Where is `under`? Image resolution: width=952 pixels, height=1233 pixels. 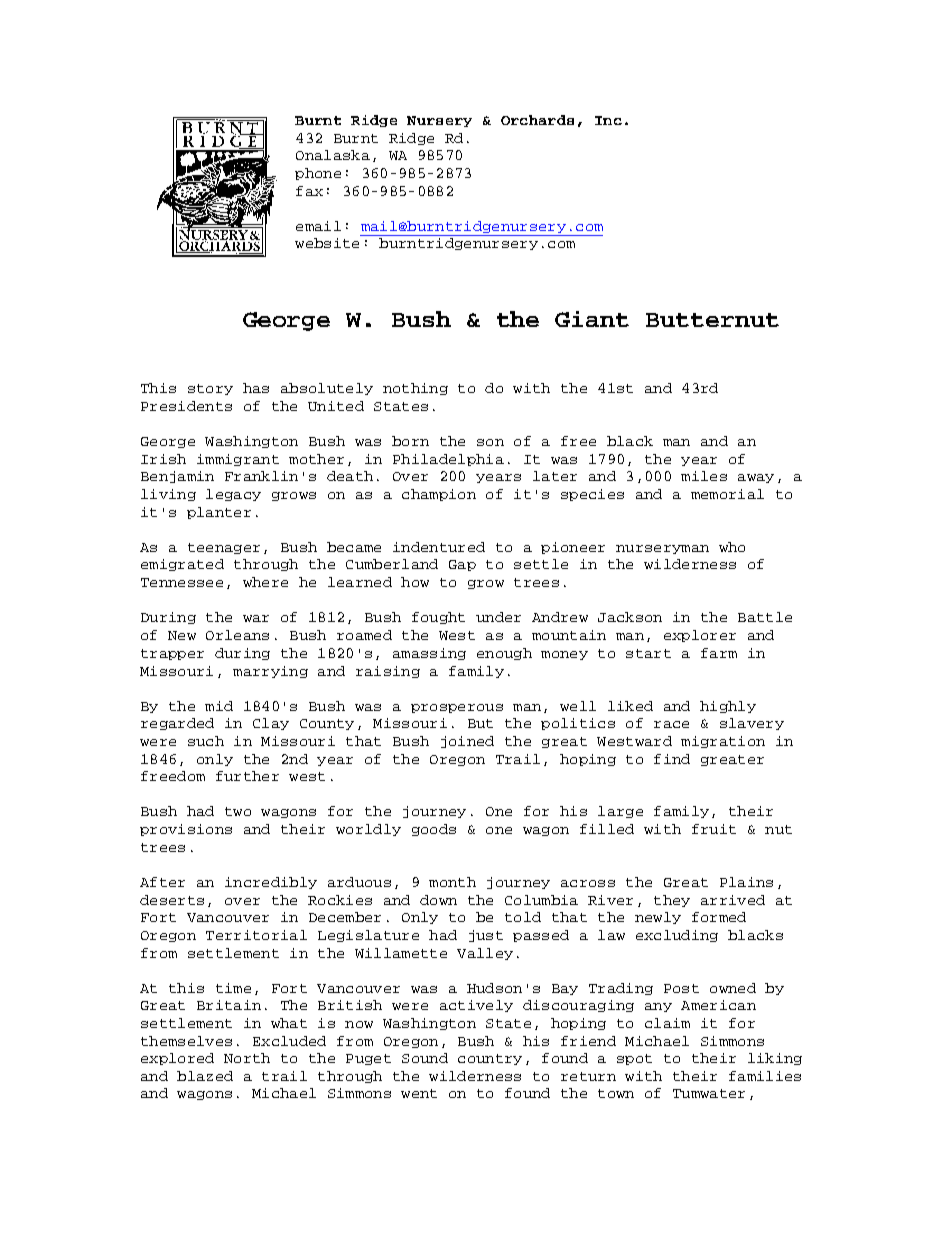
under is located at coordinates (498, 617).
